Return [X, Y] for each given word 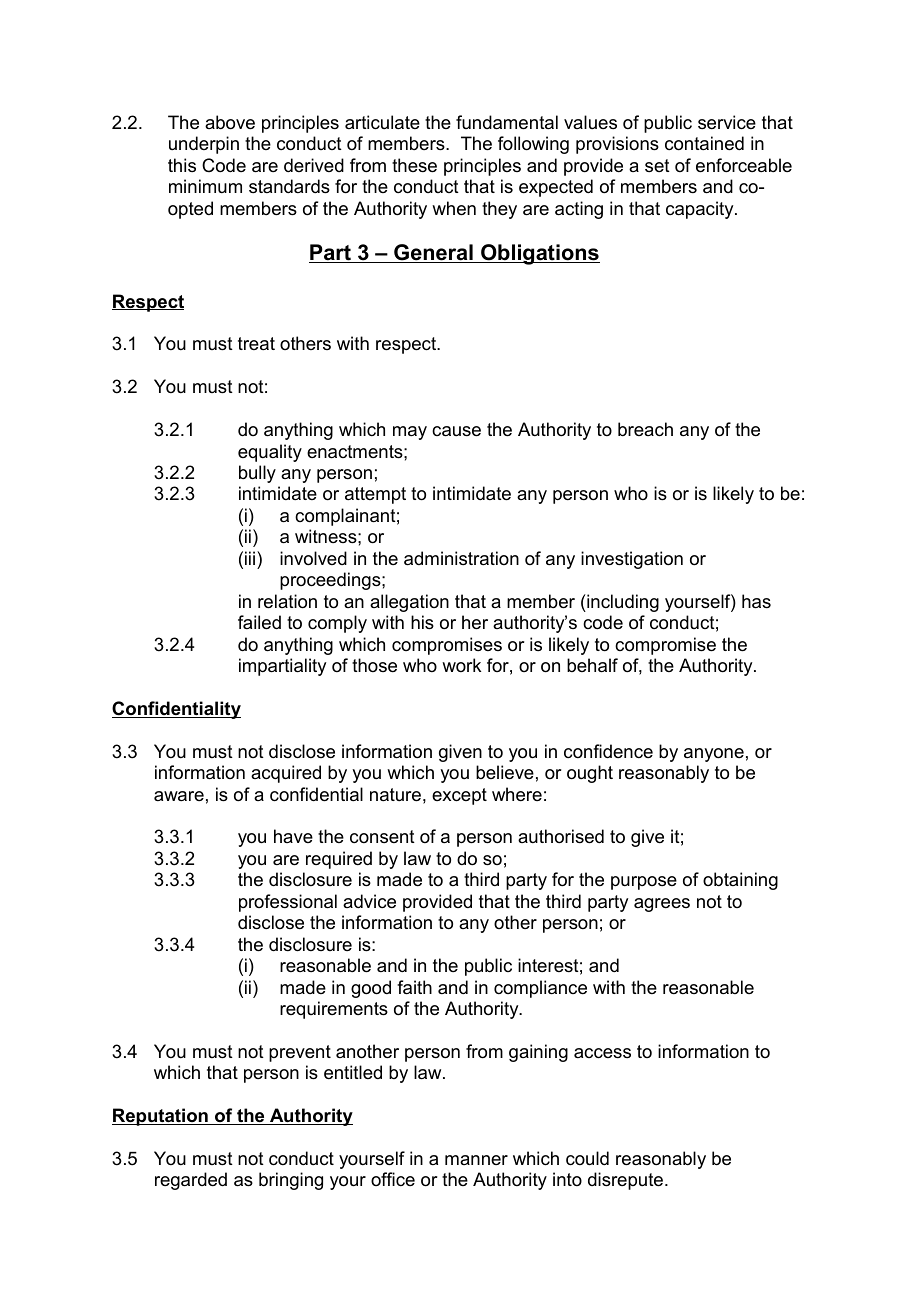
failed [259, 622]
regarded [191, 1181]
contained [704, 143]
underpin [204, 145]
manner [476, 1160]
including [622, 603]
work [461, 665]
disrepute [627, 1181]
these [414, 165]
